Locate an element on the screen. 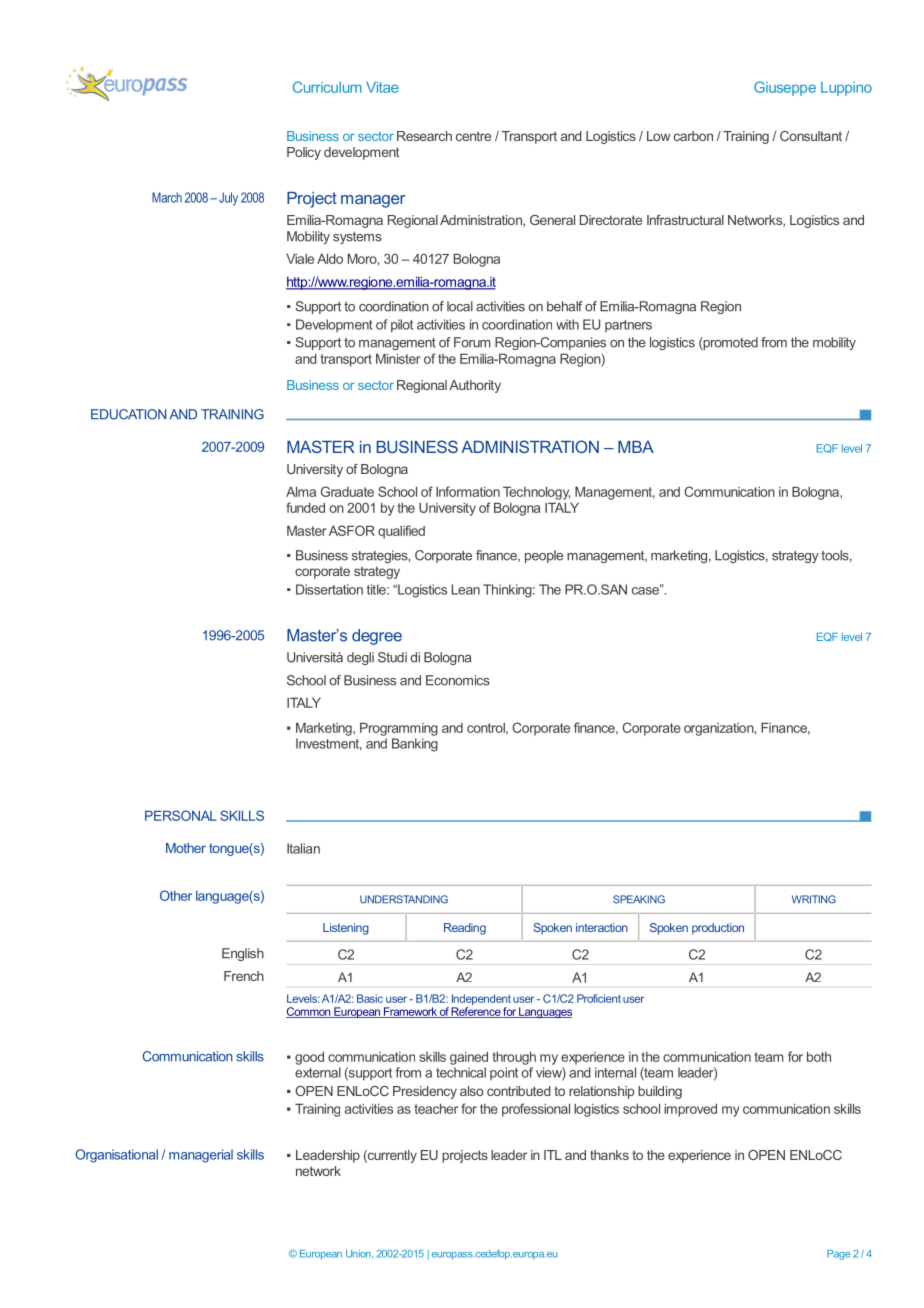 This screenshot has width=924, height=1308. teacher is located at coordinates (436, 1108).
